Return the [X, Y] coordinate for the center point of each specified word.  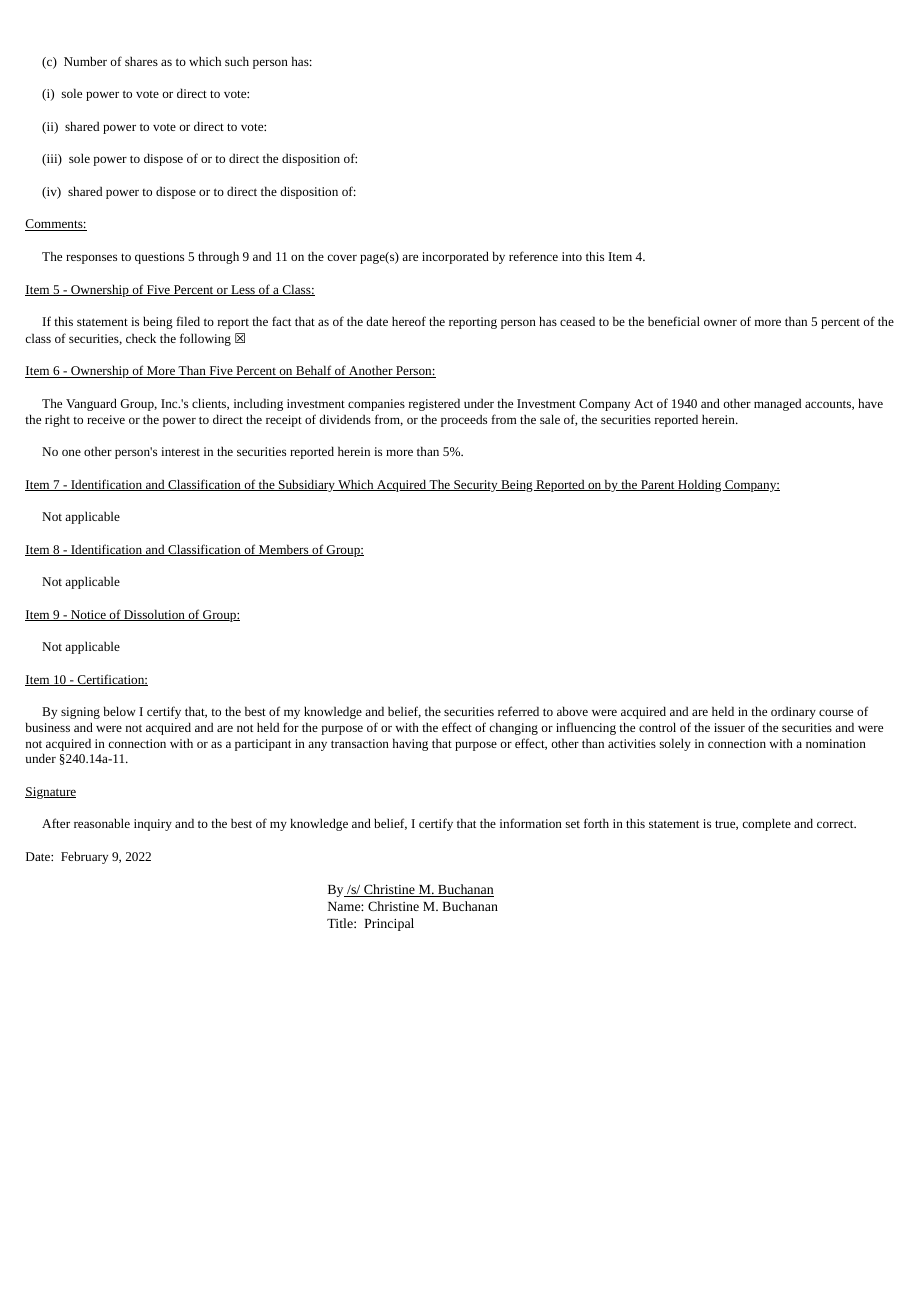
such [237, 61]
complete [767, 824]
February [84, 857]
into [572, 256]
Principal [389, 924]
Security [476, 486]
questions [159, 258]
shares [141, 61]
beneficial [674, 321]
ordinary [793, 712]
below [120, 711]
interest [180, 451]
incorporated [455, 257]
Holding [700, 485]
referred [518, 711]
